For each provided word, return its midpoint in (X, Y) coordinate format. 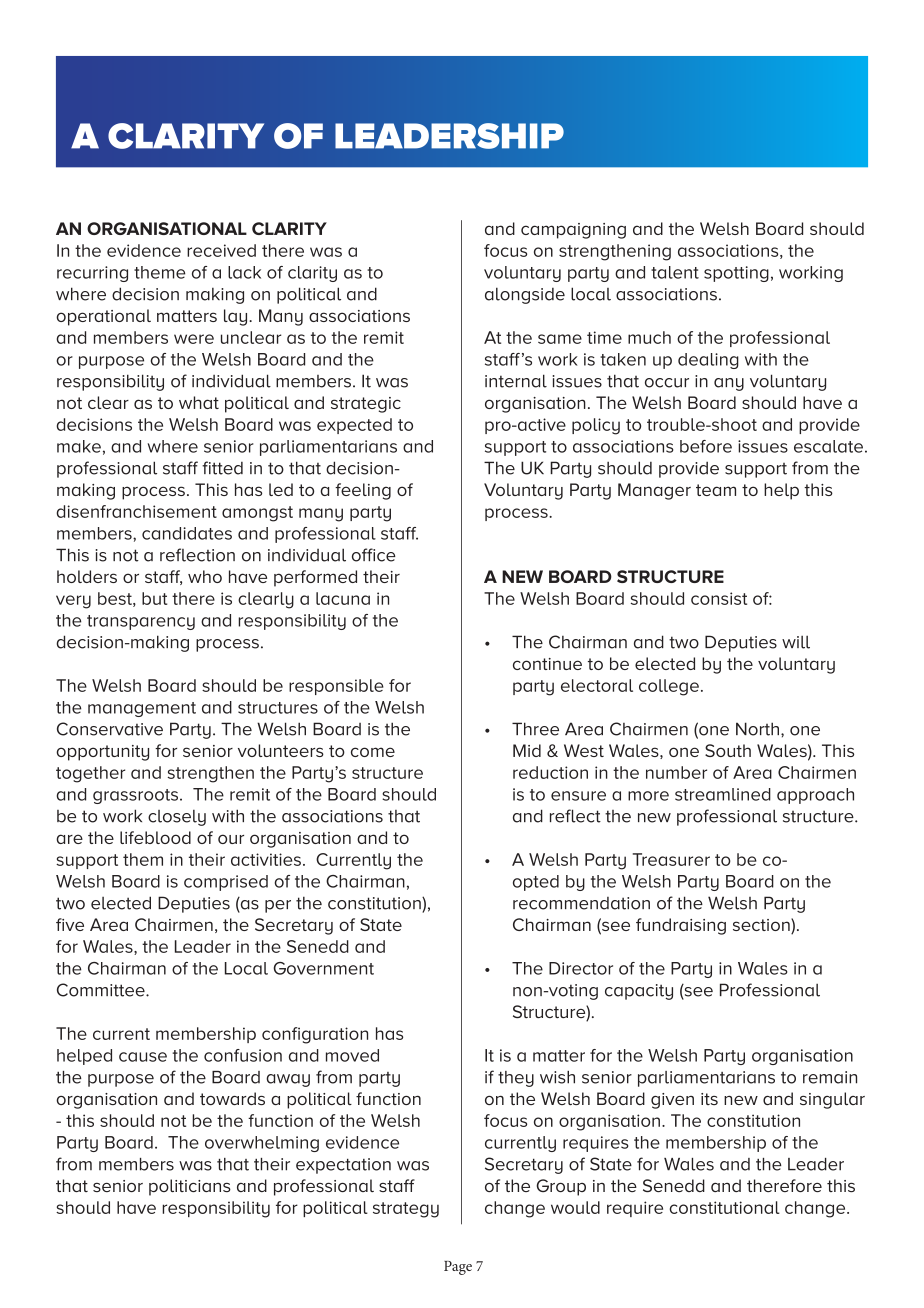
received (221, 250)
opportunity (102, 753)
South (728, 750)
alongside (525, 295)
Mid (527, 750)
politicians (190, 1187)
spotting (736, 274)
